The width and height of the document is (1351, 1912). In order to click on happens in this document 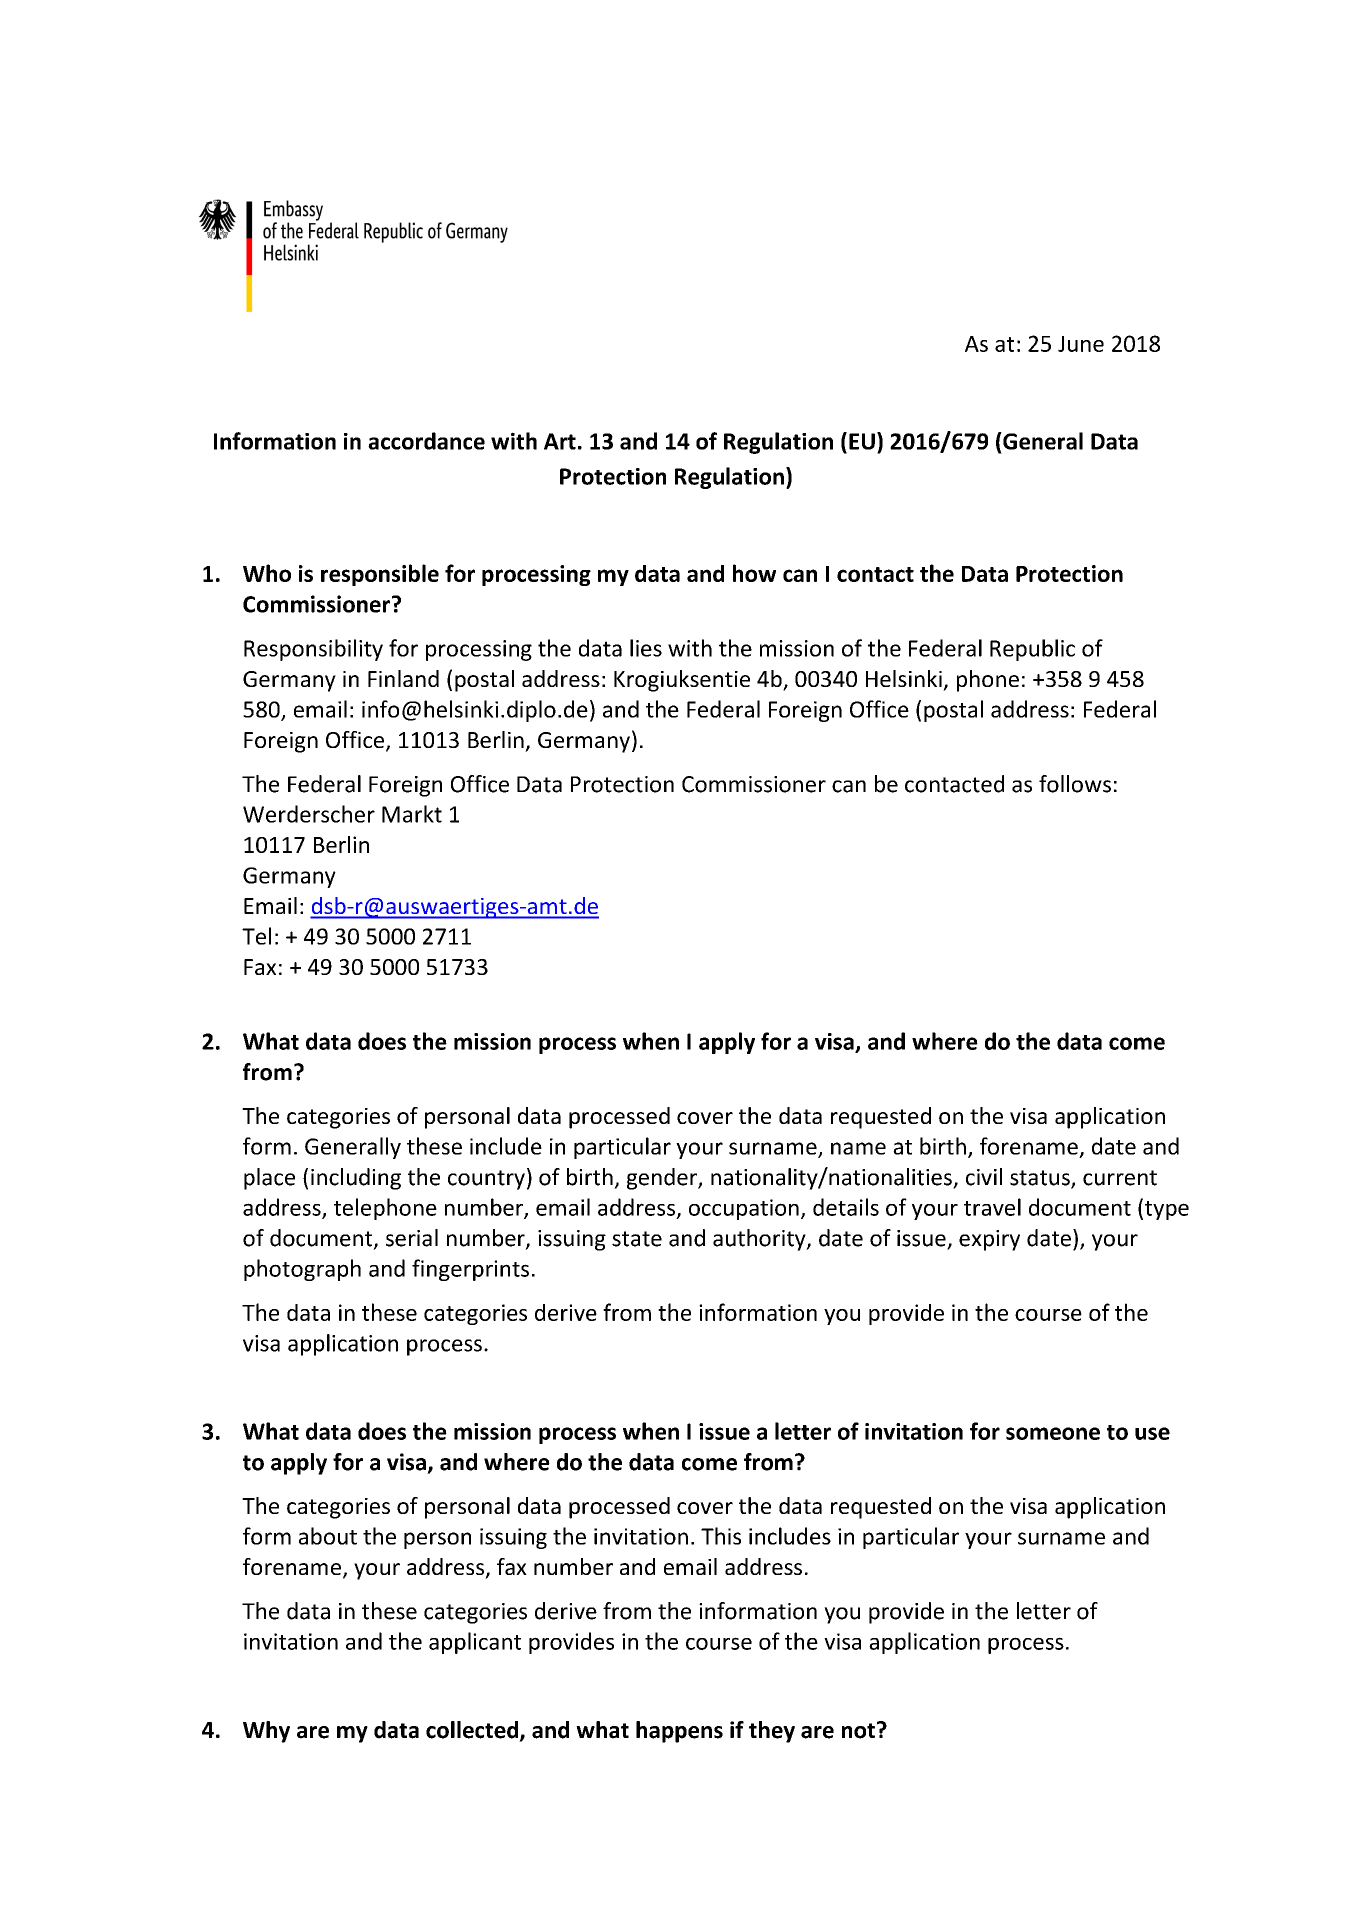, I will do `click(679, 1732)`.
